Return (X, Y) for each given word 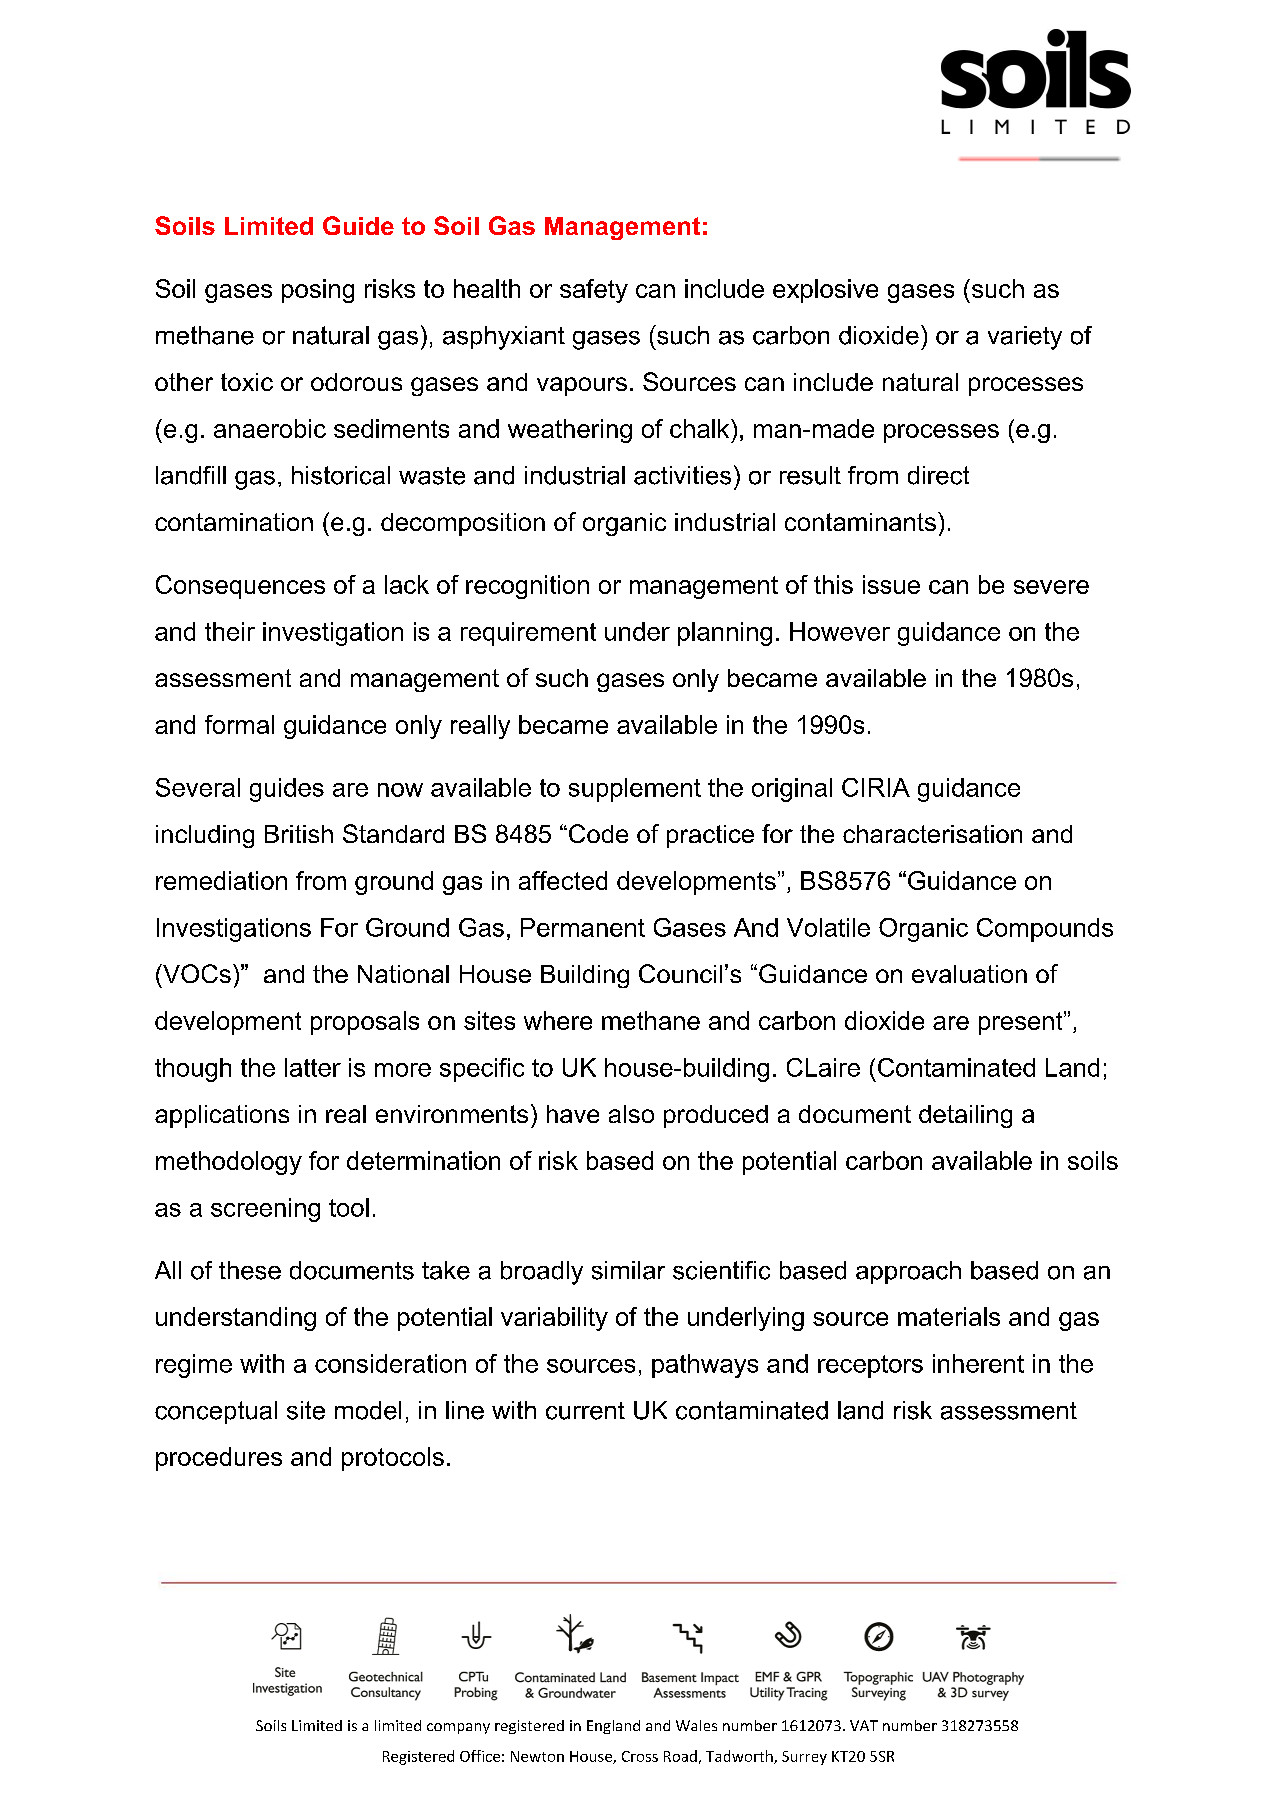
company (458, 1728)
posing (318, 291)
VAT (864, 1725)
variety (1025, 338)
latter (313, 1067)
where (558, 1020)
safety (594, 291)
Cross (640, 1756)
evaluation (969, 974)
